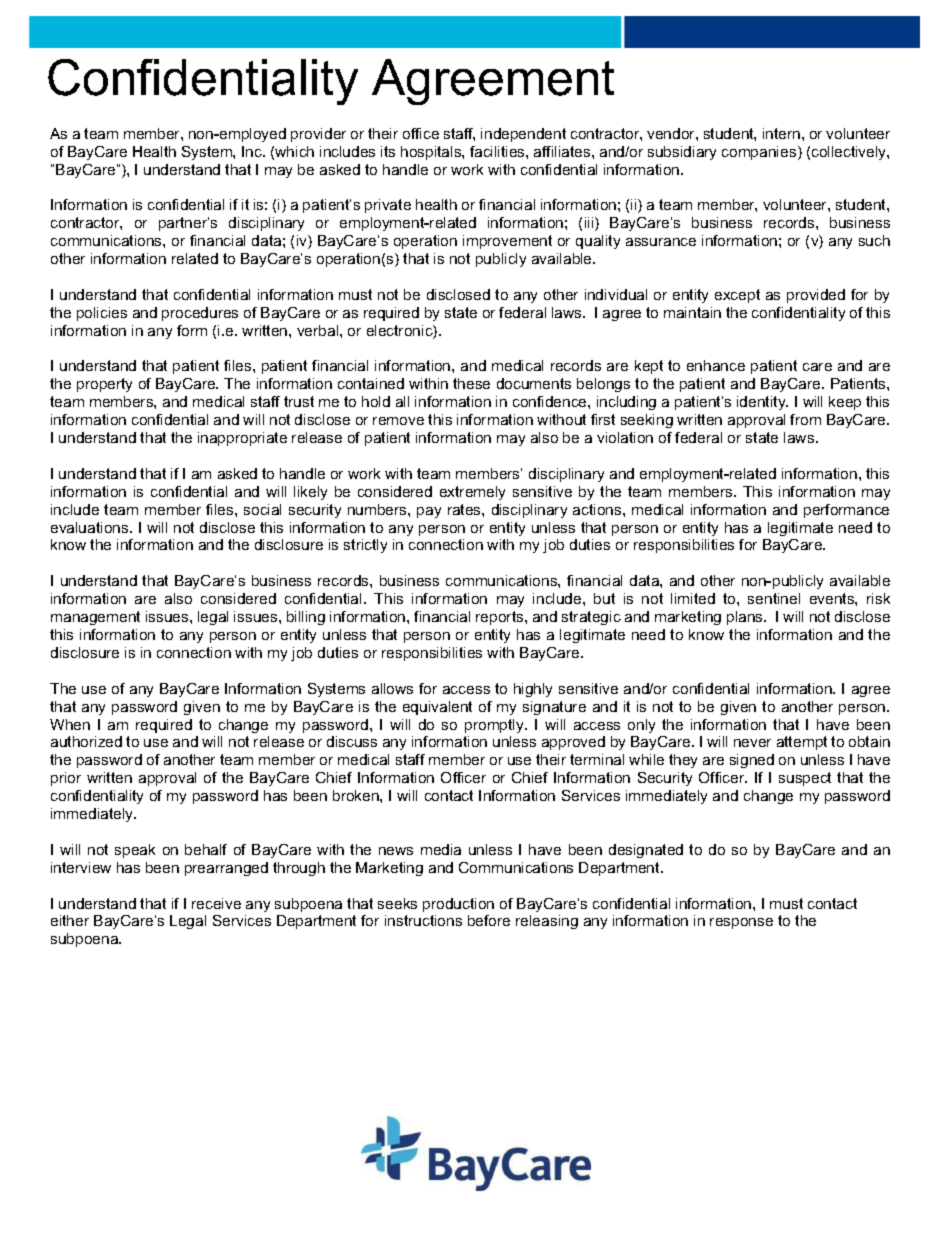  What do you see at coordinates (760, 153) in the document?
I see `companies` at bounding box center [760, 153].
